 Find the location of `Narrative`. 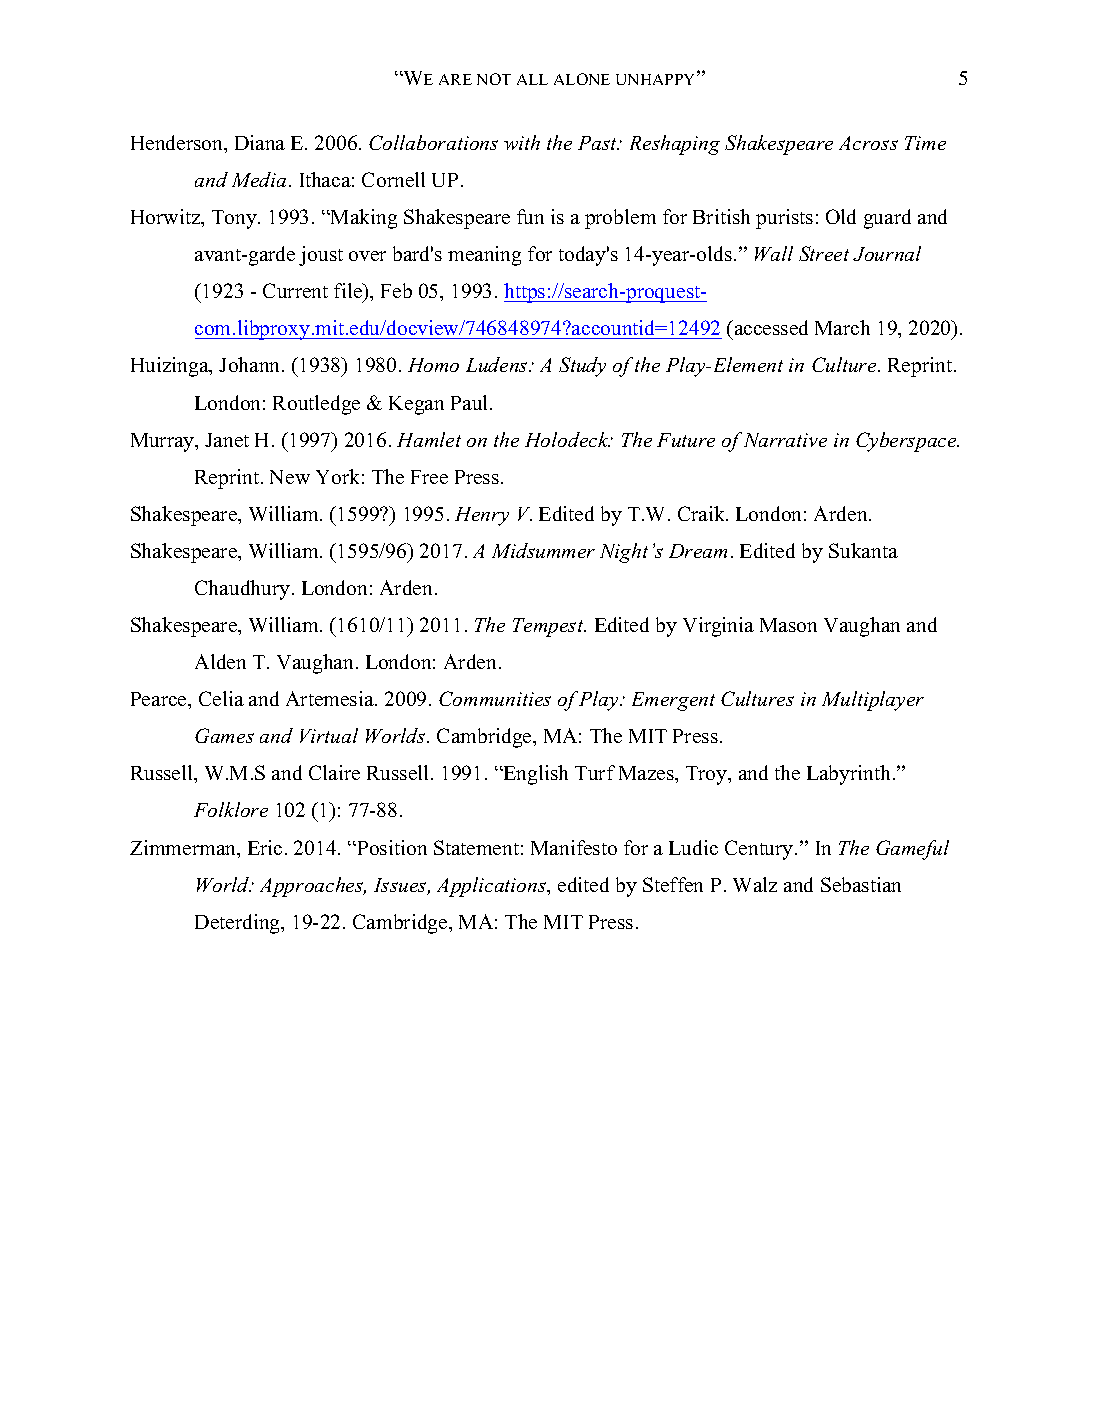

Narrative is located at coordinates (785, 440).
